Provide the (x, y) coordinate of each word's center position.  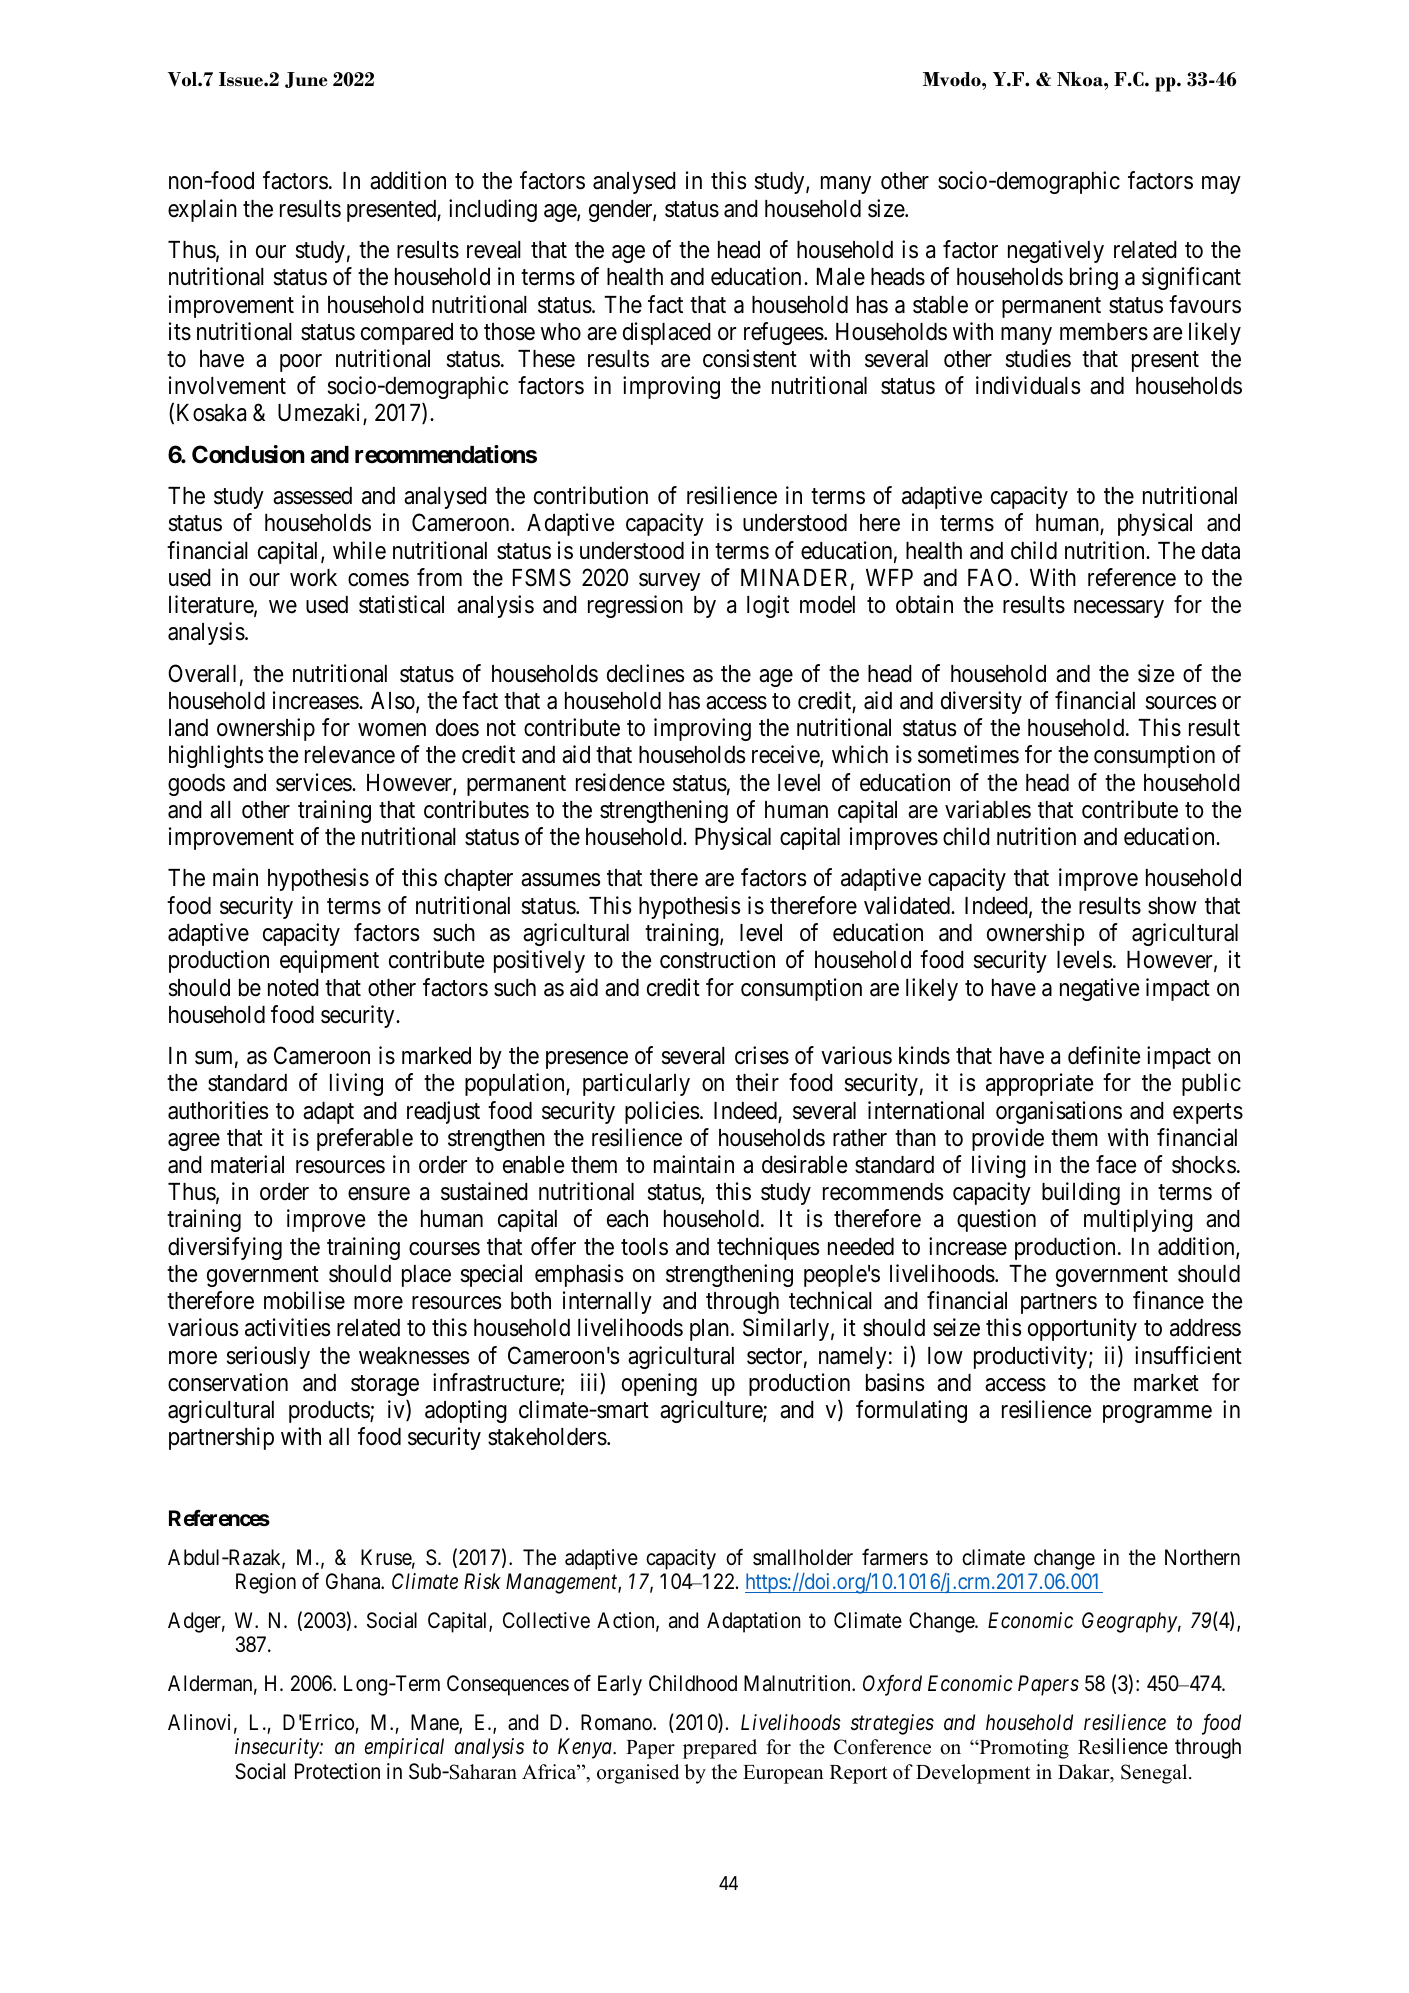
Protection (337, 1771)
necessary (1119, 609)
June (306, 80)
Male (841, 277)
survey (669, 582)
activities (288, 1327)
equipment (329, 961)
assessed (312, 496)
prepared (720, 1749)
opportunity (1082, 1329)
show (1172, 906)
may (1221, 185)
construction (717, 959)
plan (711, 1330)
